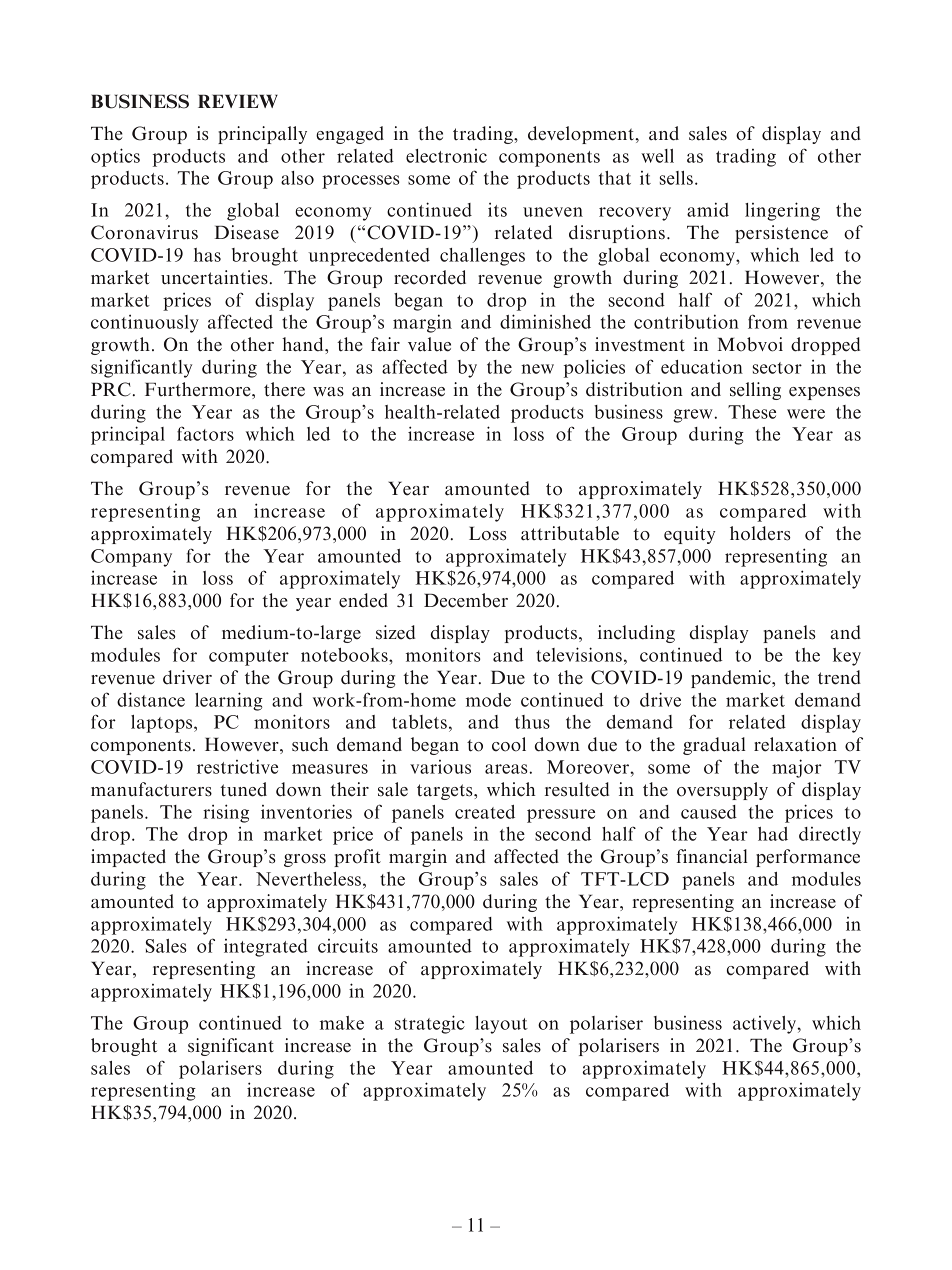 This page has height=1270, width=952. What do you see at coordinates (229, 701) in the page?
I see `learning` at bounding box center [229, 701].
